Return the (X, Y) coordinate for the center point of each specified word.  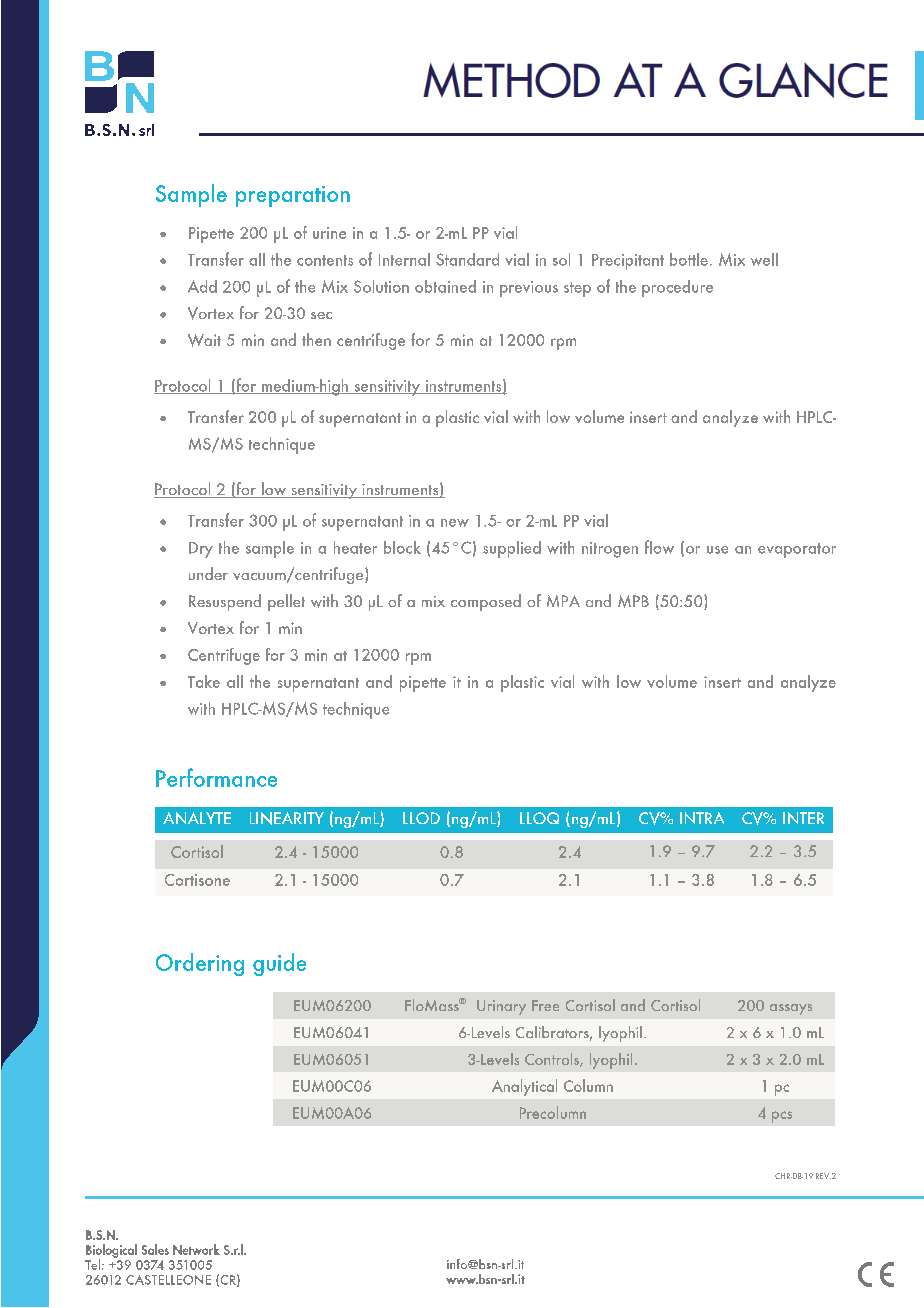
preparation (293, 196)
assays (791, 1009)
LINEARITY (287, 818)
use (717, 550)
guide (279, 964)
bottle (689, 259)
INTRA (702, 818)
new (455, 523)
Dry (201, 550)
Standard (467, 259)
